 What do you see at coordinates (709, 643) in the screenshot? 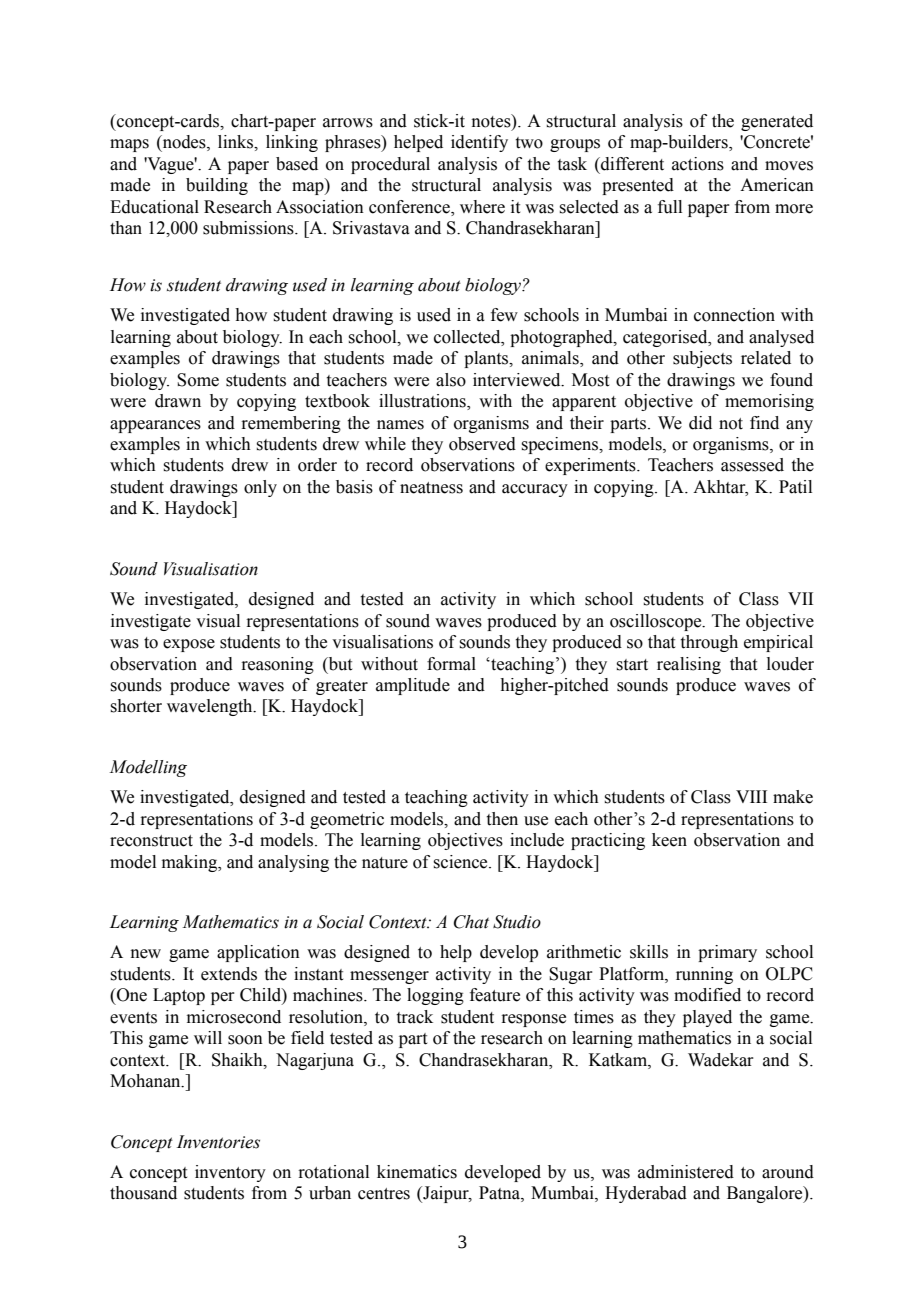
I see `through` at bounding box center [709, 643].
